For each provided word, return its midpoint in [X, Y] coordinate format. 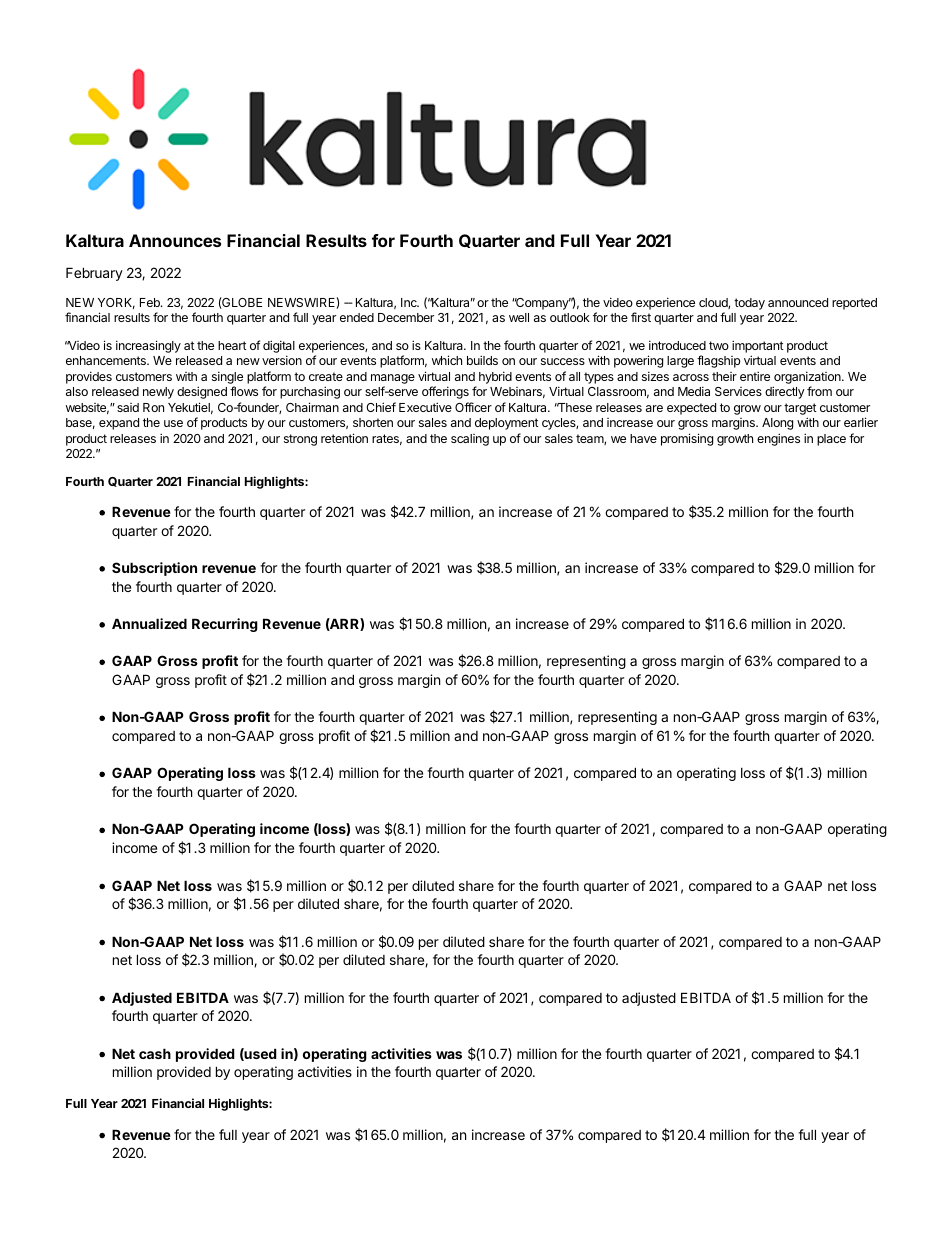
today [749, 304]
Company [543, 304]
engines [778, 439]
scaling [470, 440]
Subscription [154, 569]
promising [687, 439]
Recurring [225, 625]
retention [344, 438]
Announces [175, 240]
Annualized [149, 623]
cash [155, 1053]
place [831, 440]
